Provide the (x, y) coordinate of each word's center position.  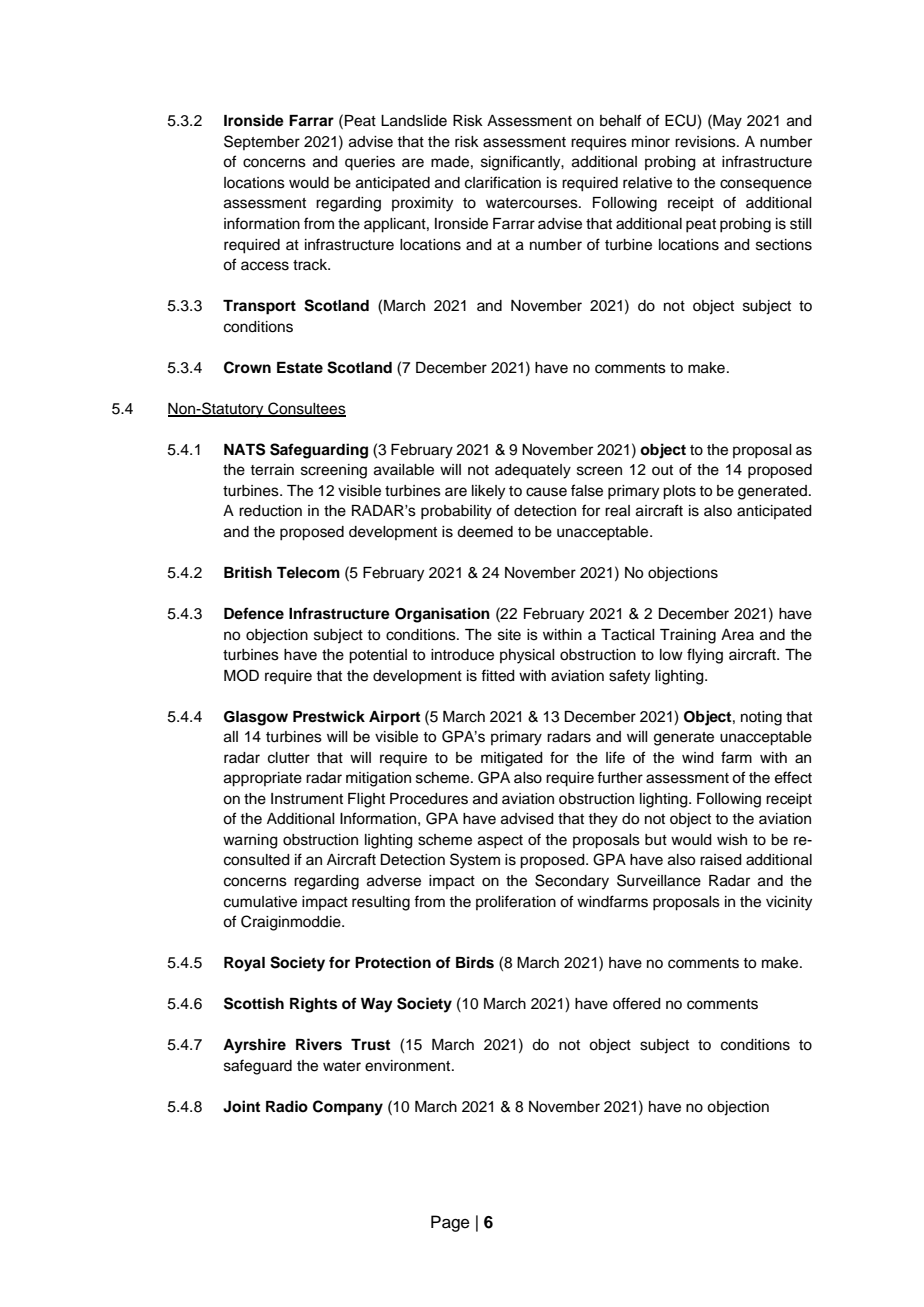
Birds (475, 962)
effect (793, 777)
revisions (706, 142)
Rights (313, 1005)
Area (737, 635)
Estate (300, 368)
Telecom (308, 573)
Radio (287, 1106)
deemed (485, 532)
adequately (533, 471)
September (262, 142)
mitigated (512, 759)
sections (784, 245)
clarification (503, 182)
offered (637, 1003)
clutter (289, 758)
